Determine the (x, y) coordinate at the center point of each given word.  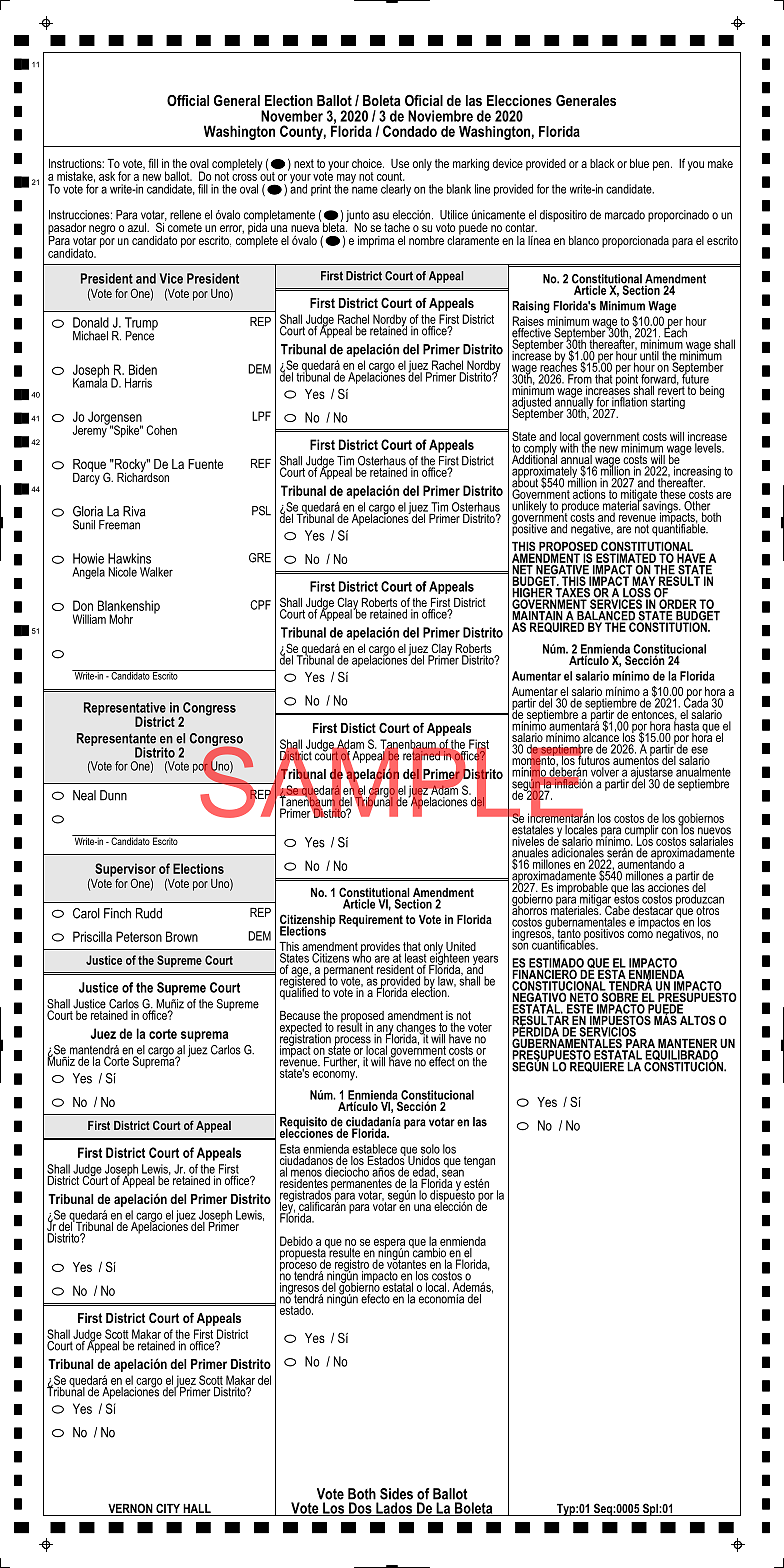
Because (300, 1017)
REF (261, 463)
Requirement (371, 921)
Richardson (143, 476)
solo (430, 1149)
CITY (168, 1509)
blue (639, 163)
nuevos (714, 832)
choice (368, 163)
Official (188, 100)
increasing (697, 473)
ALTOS (697, 1019)
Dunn (113, 795)
